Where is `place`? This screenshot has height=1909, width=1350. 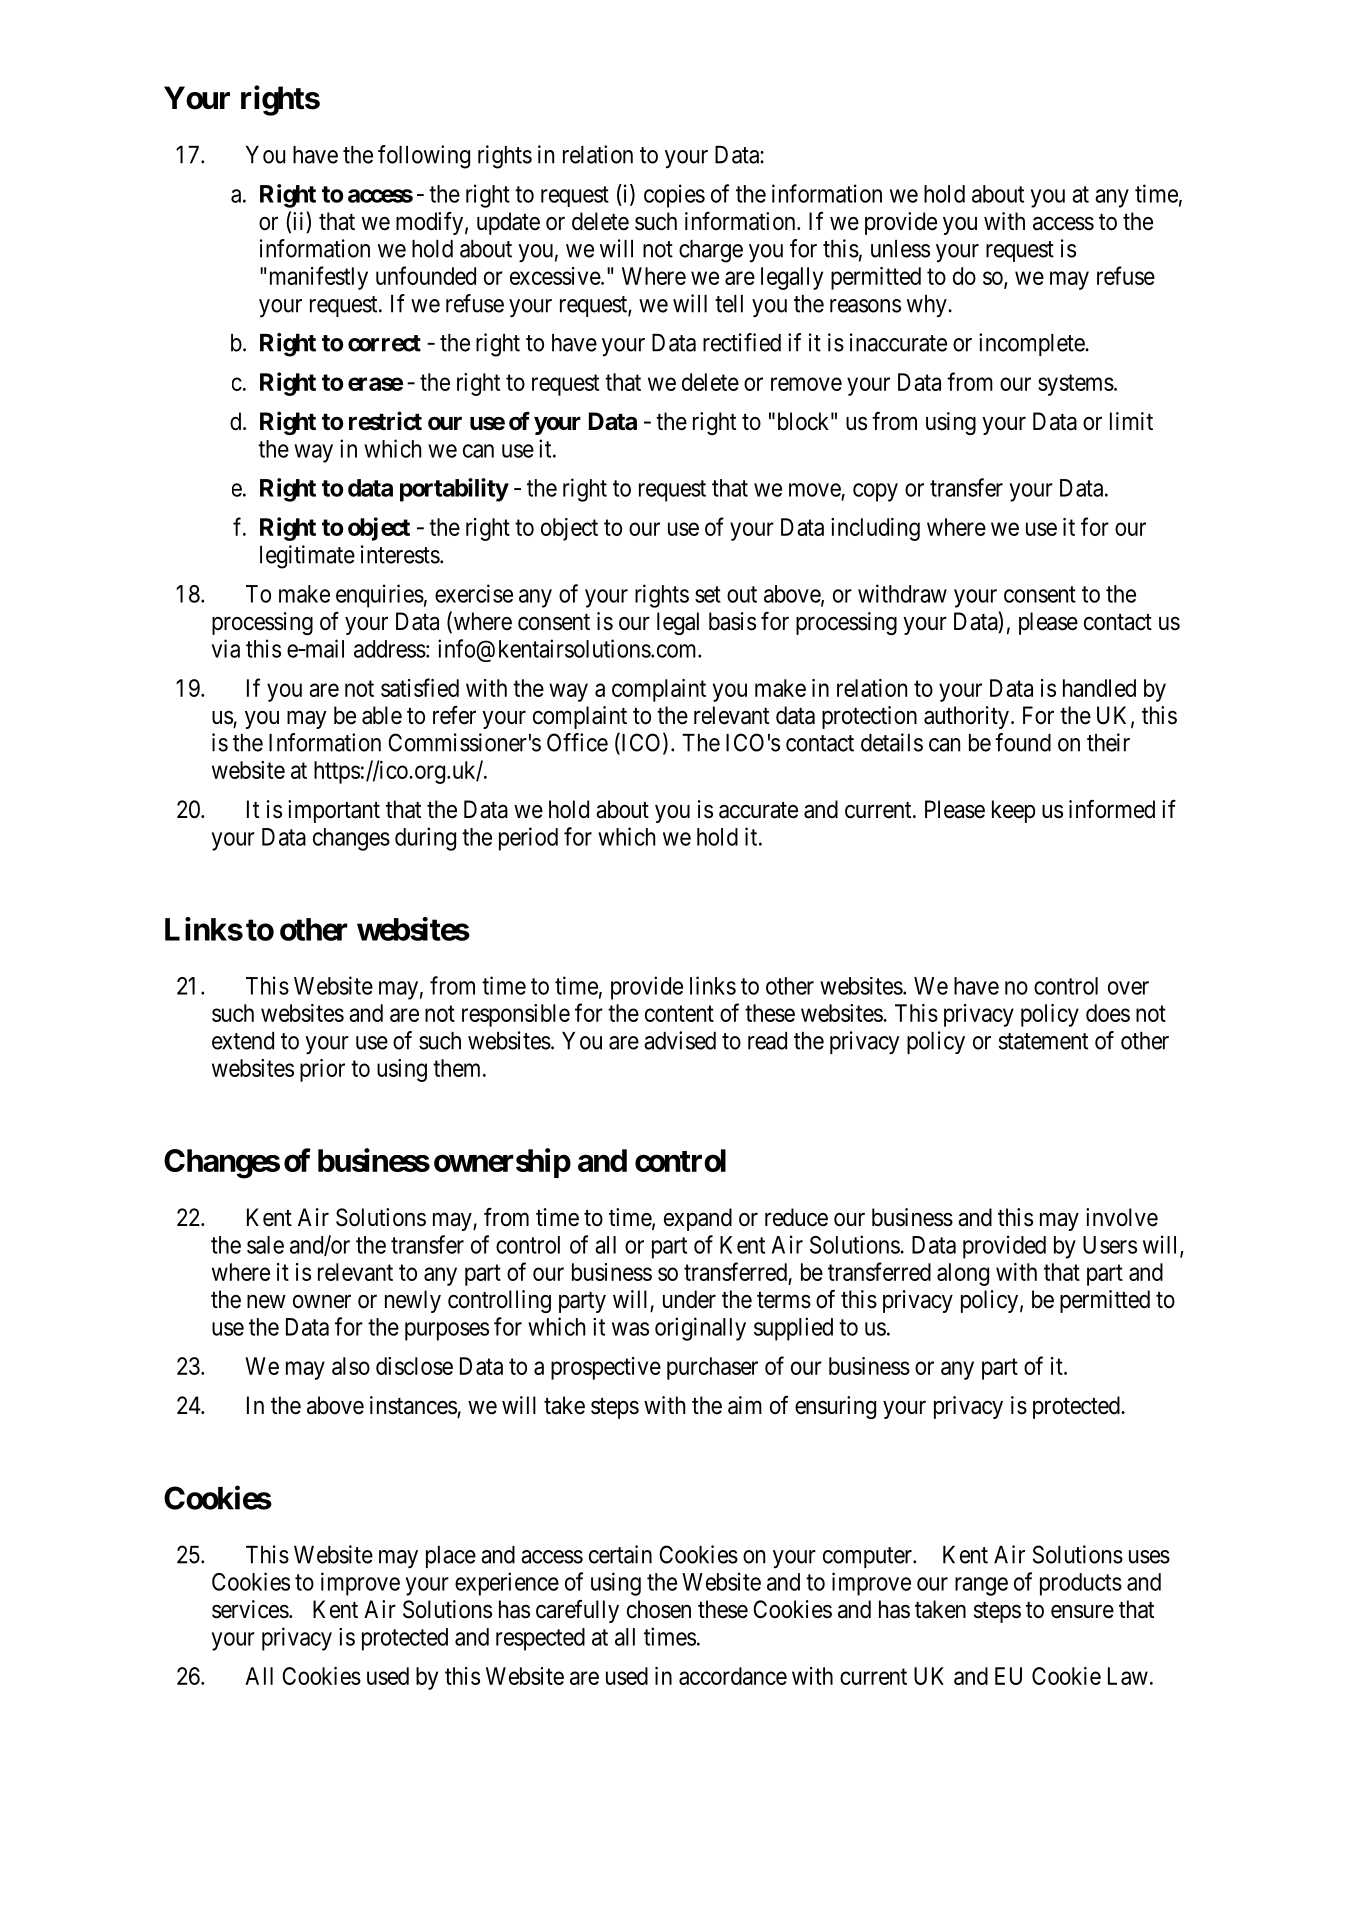
place is located at coordinates (451, 1557).
